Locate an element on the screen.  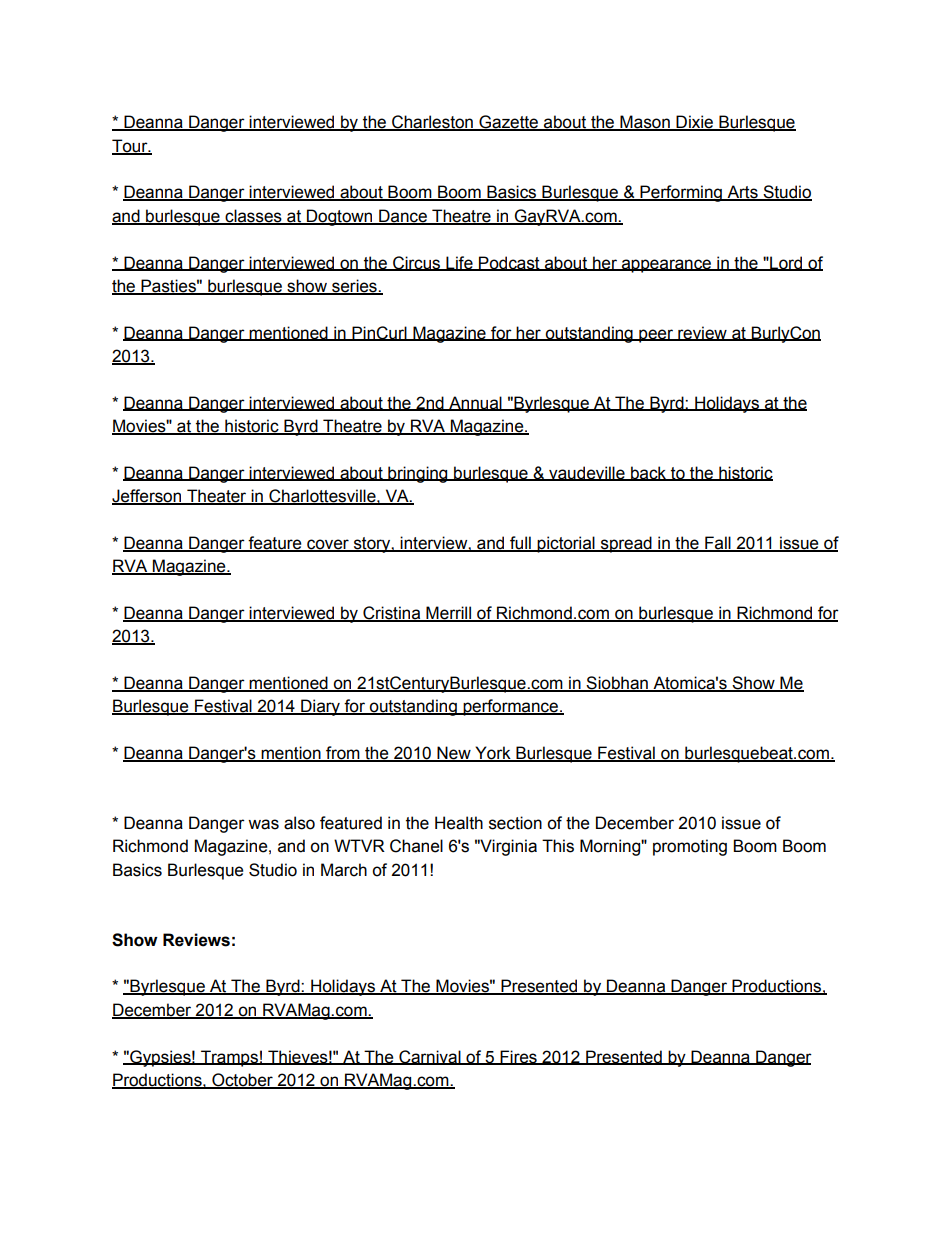
Merrill is located at coordinates (448, 613).
